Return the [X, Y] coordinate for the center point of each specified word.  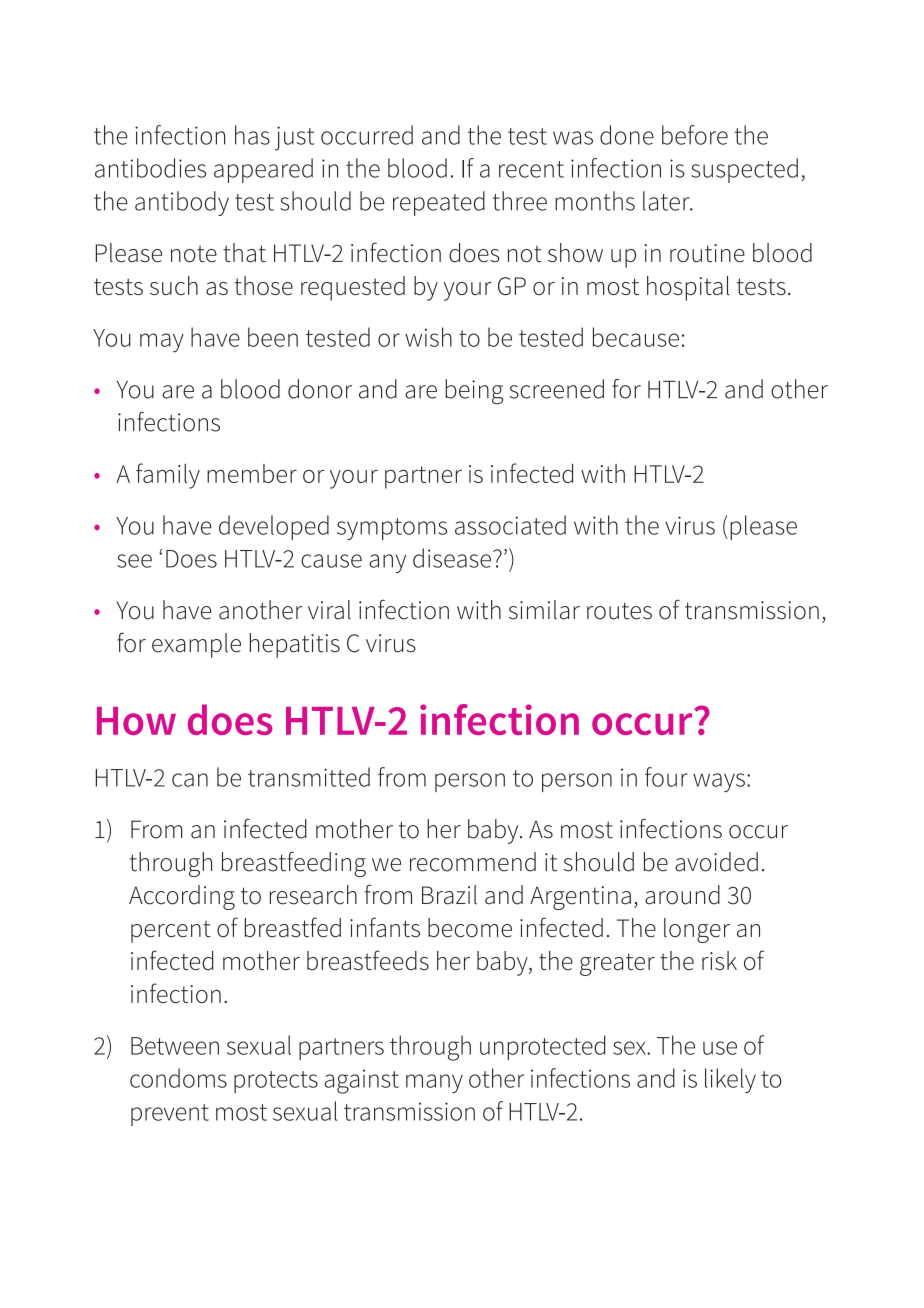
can [190, 780]
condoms [178, 1078]
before [695, 135]
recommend [473, 862]
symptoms [392, 529]
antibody [182, 203]
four [666, 777]
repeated [439, 203]
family [168, 476]
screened [557, 389]
